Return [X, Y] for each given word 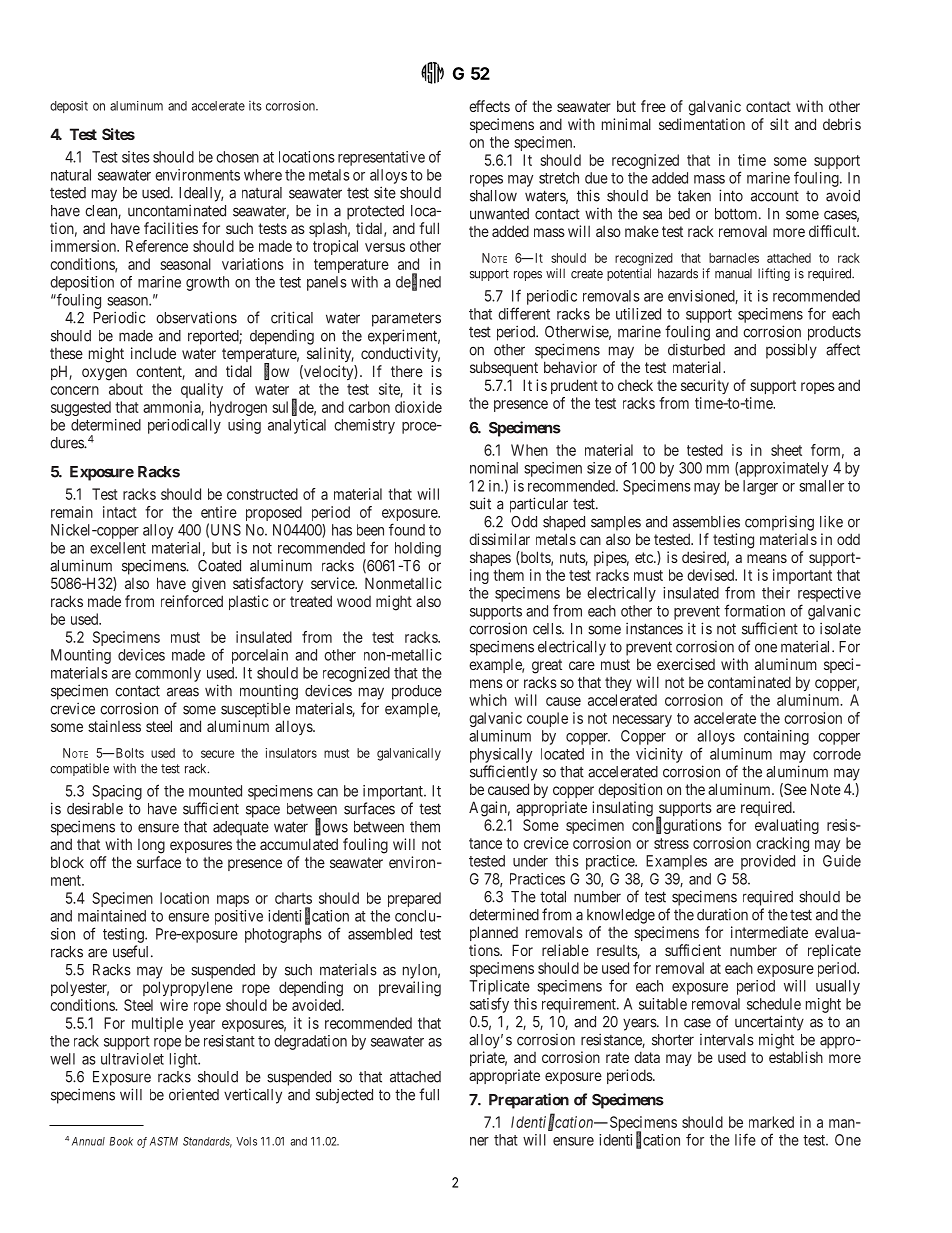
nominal [494, 468]
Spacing [117, 792]
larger [760, 487]
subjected [344, 1096]
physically [501, 755]
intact [120, 512]
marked [771, 1122]
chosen [237, 157]
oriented [194, 1095]
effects [489, 106]
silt [779, 124]
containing [776, 737]
